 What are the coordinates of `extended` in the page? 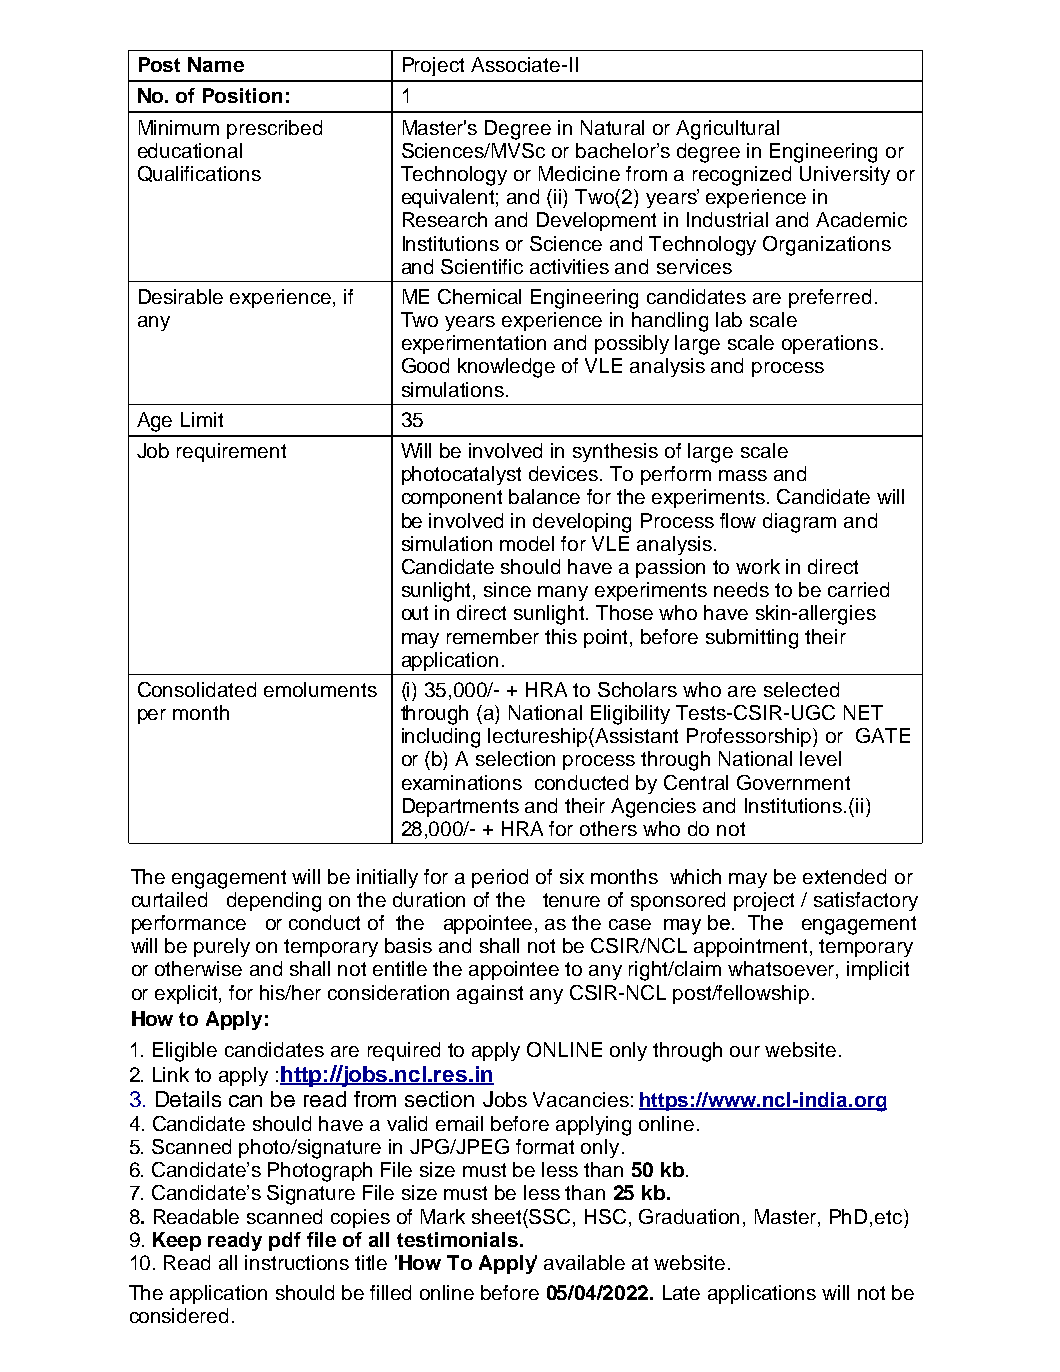 It's located at (844, 876).
